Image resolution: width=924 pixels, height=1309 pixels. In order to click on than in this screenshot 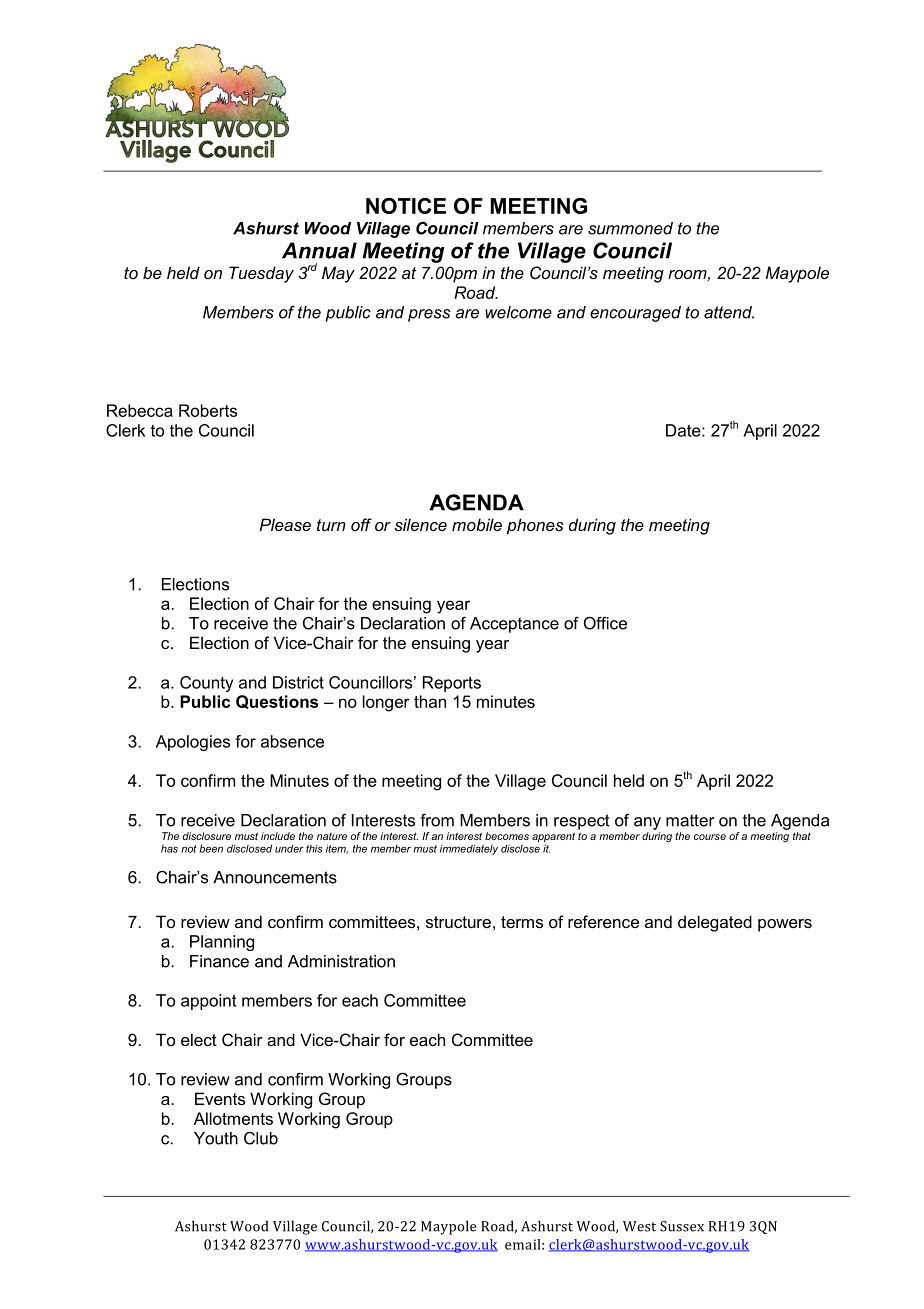, I will do `click(430, 701)`.
